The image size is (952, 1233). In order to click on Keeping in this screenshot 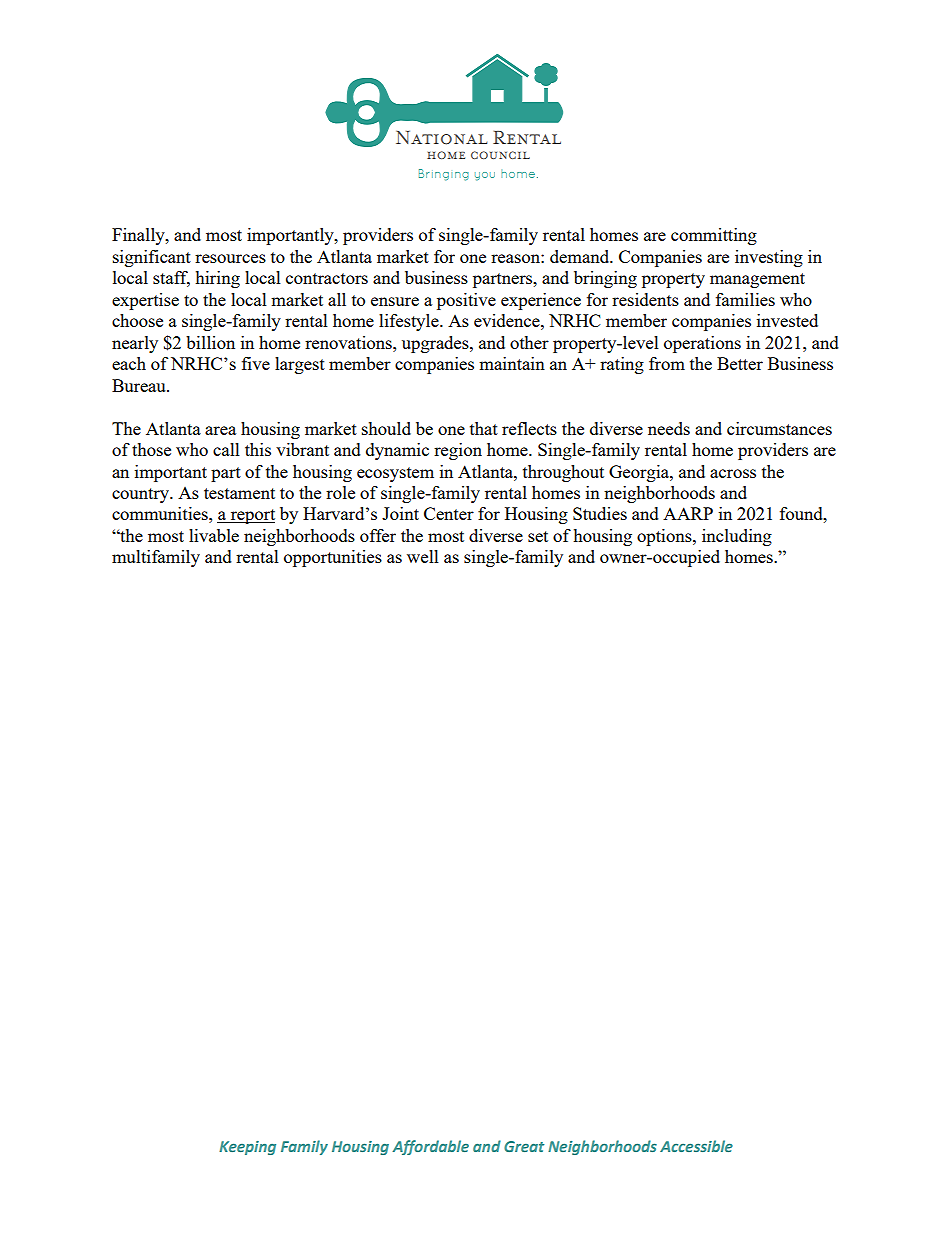, I will do `click(247, 1148)`.
